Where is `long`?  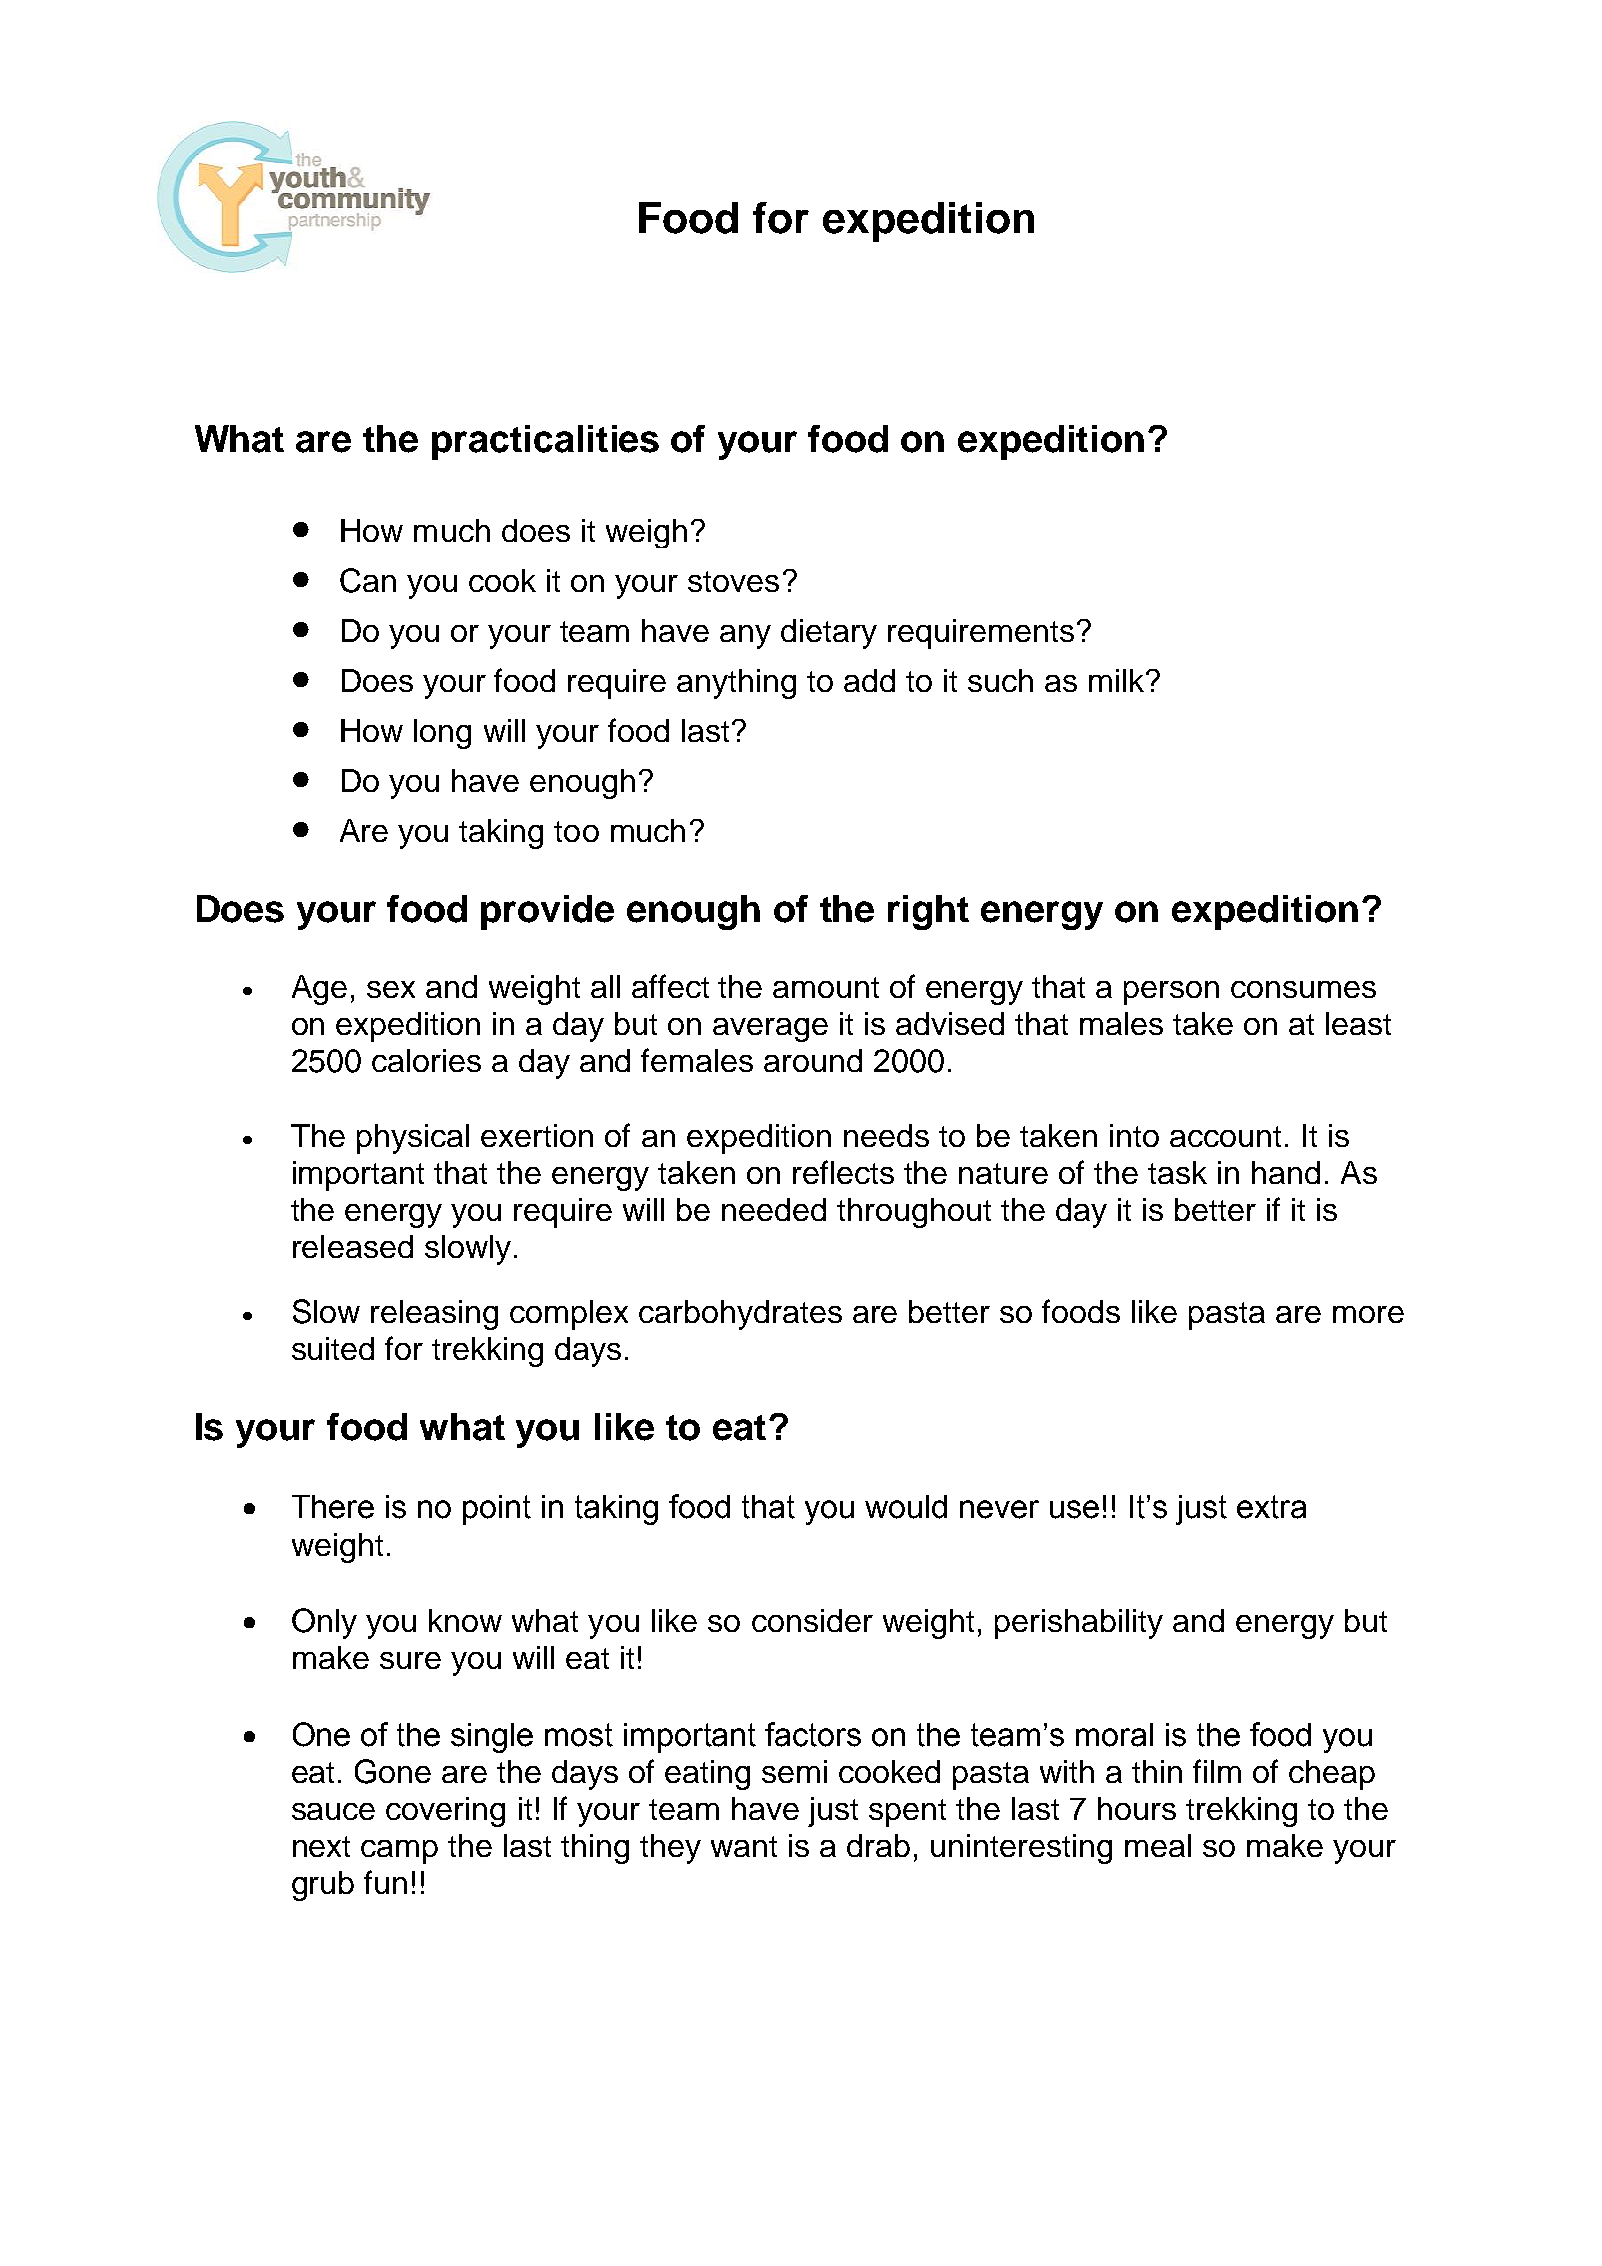
long is located at coordinates (442, 734).
